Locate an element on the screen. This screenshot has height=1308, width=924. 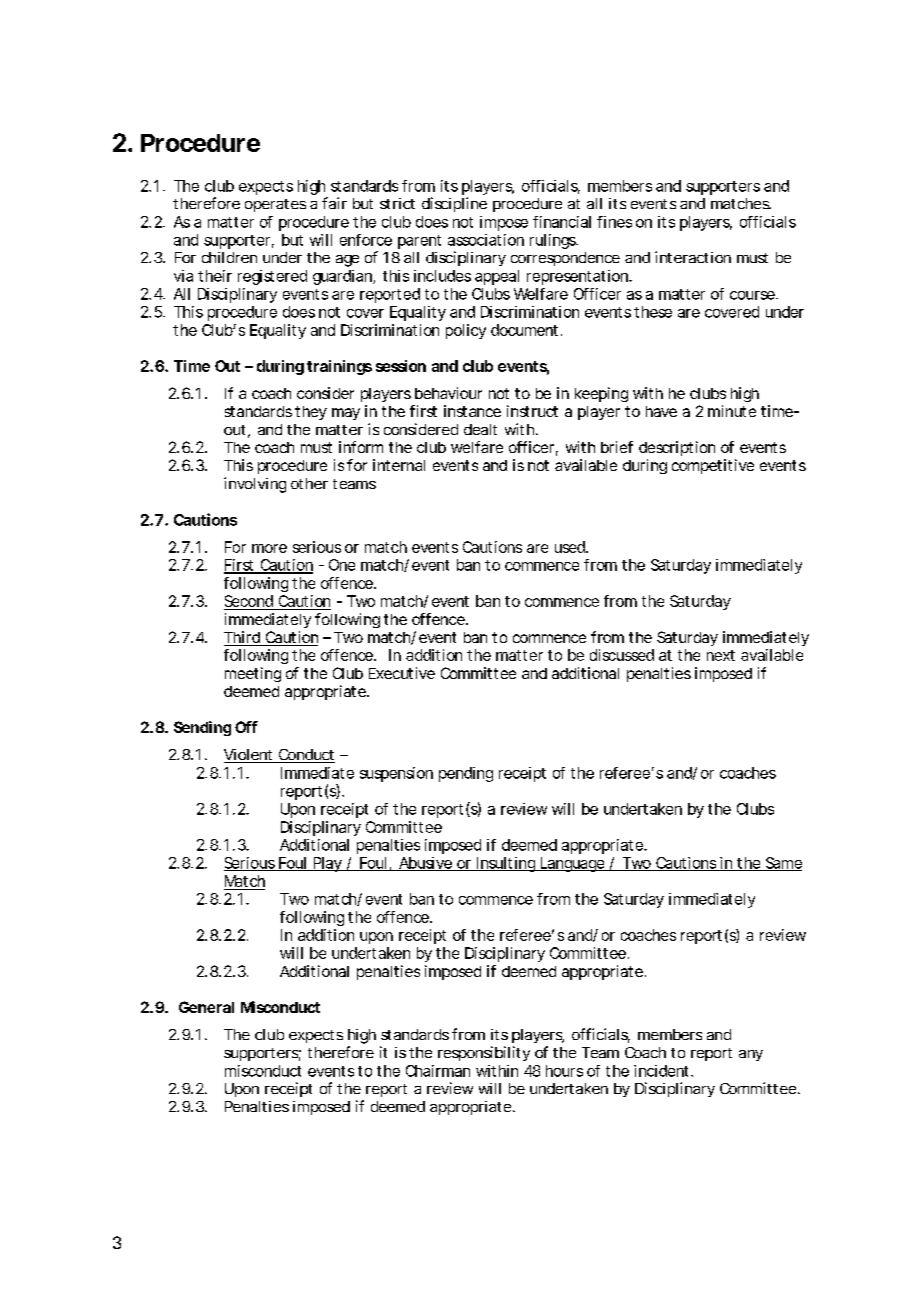
Violent is located at coordinates (249, 756).
